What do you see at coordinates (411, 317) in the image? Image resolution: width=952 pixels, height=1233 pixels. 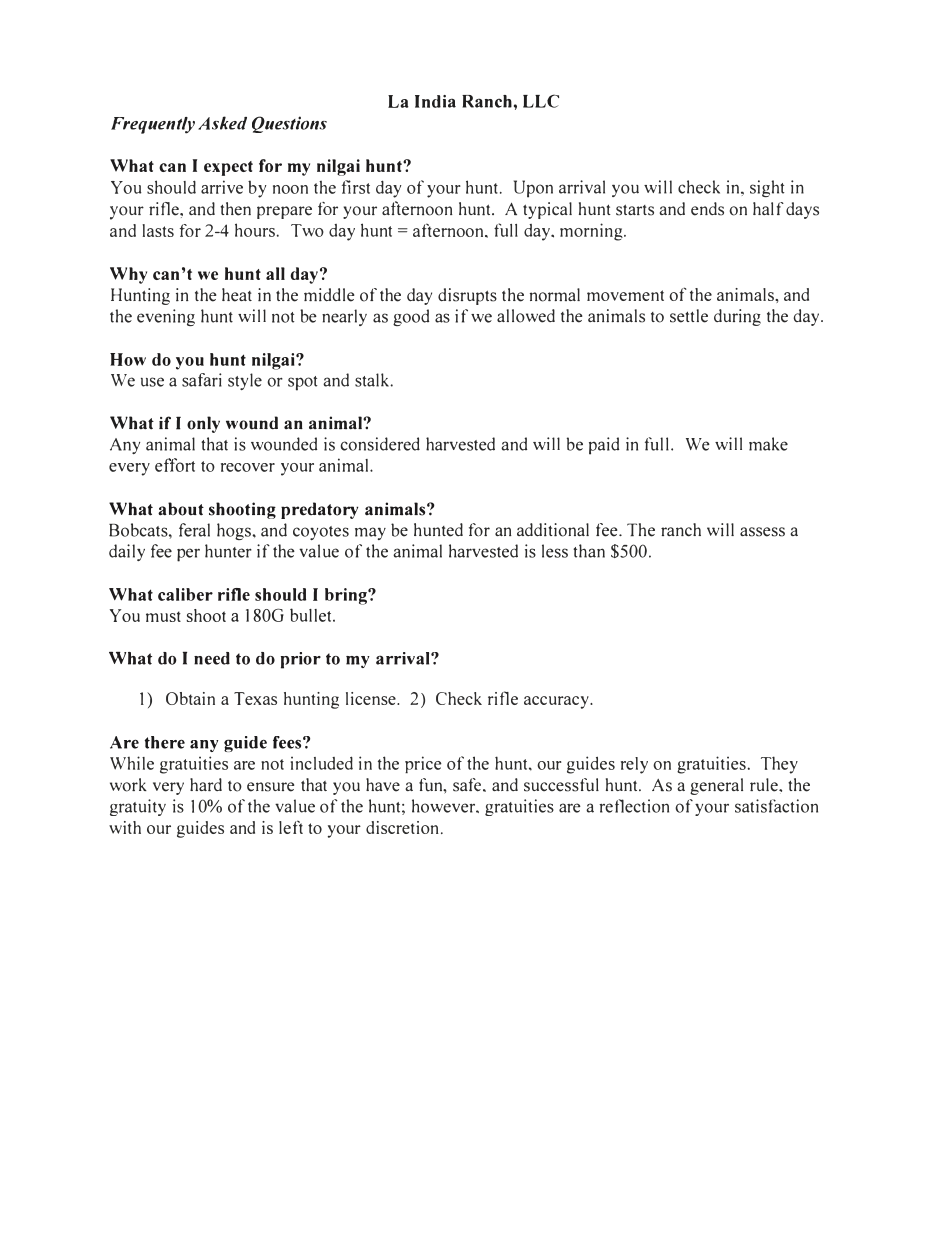 I see `good` at bounding box center [411, 317].
